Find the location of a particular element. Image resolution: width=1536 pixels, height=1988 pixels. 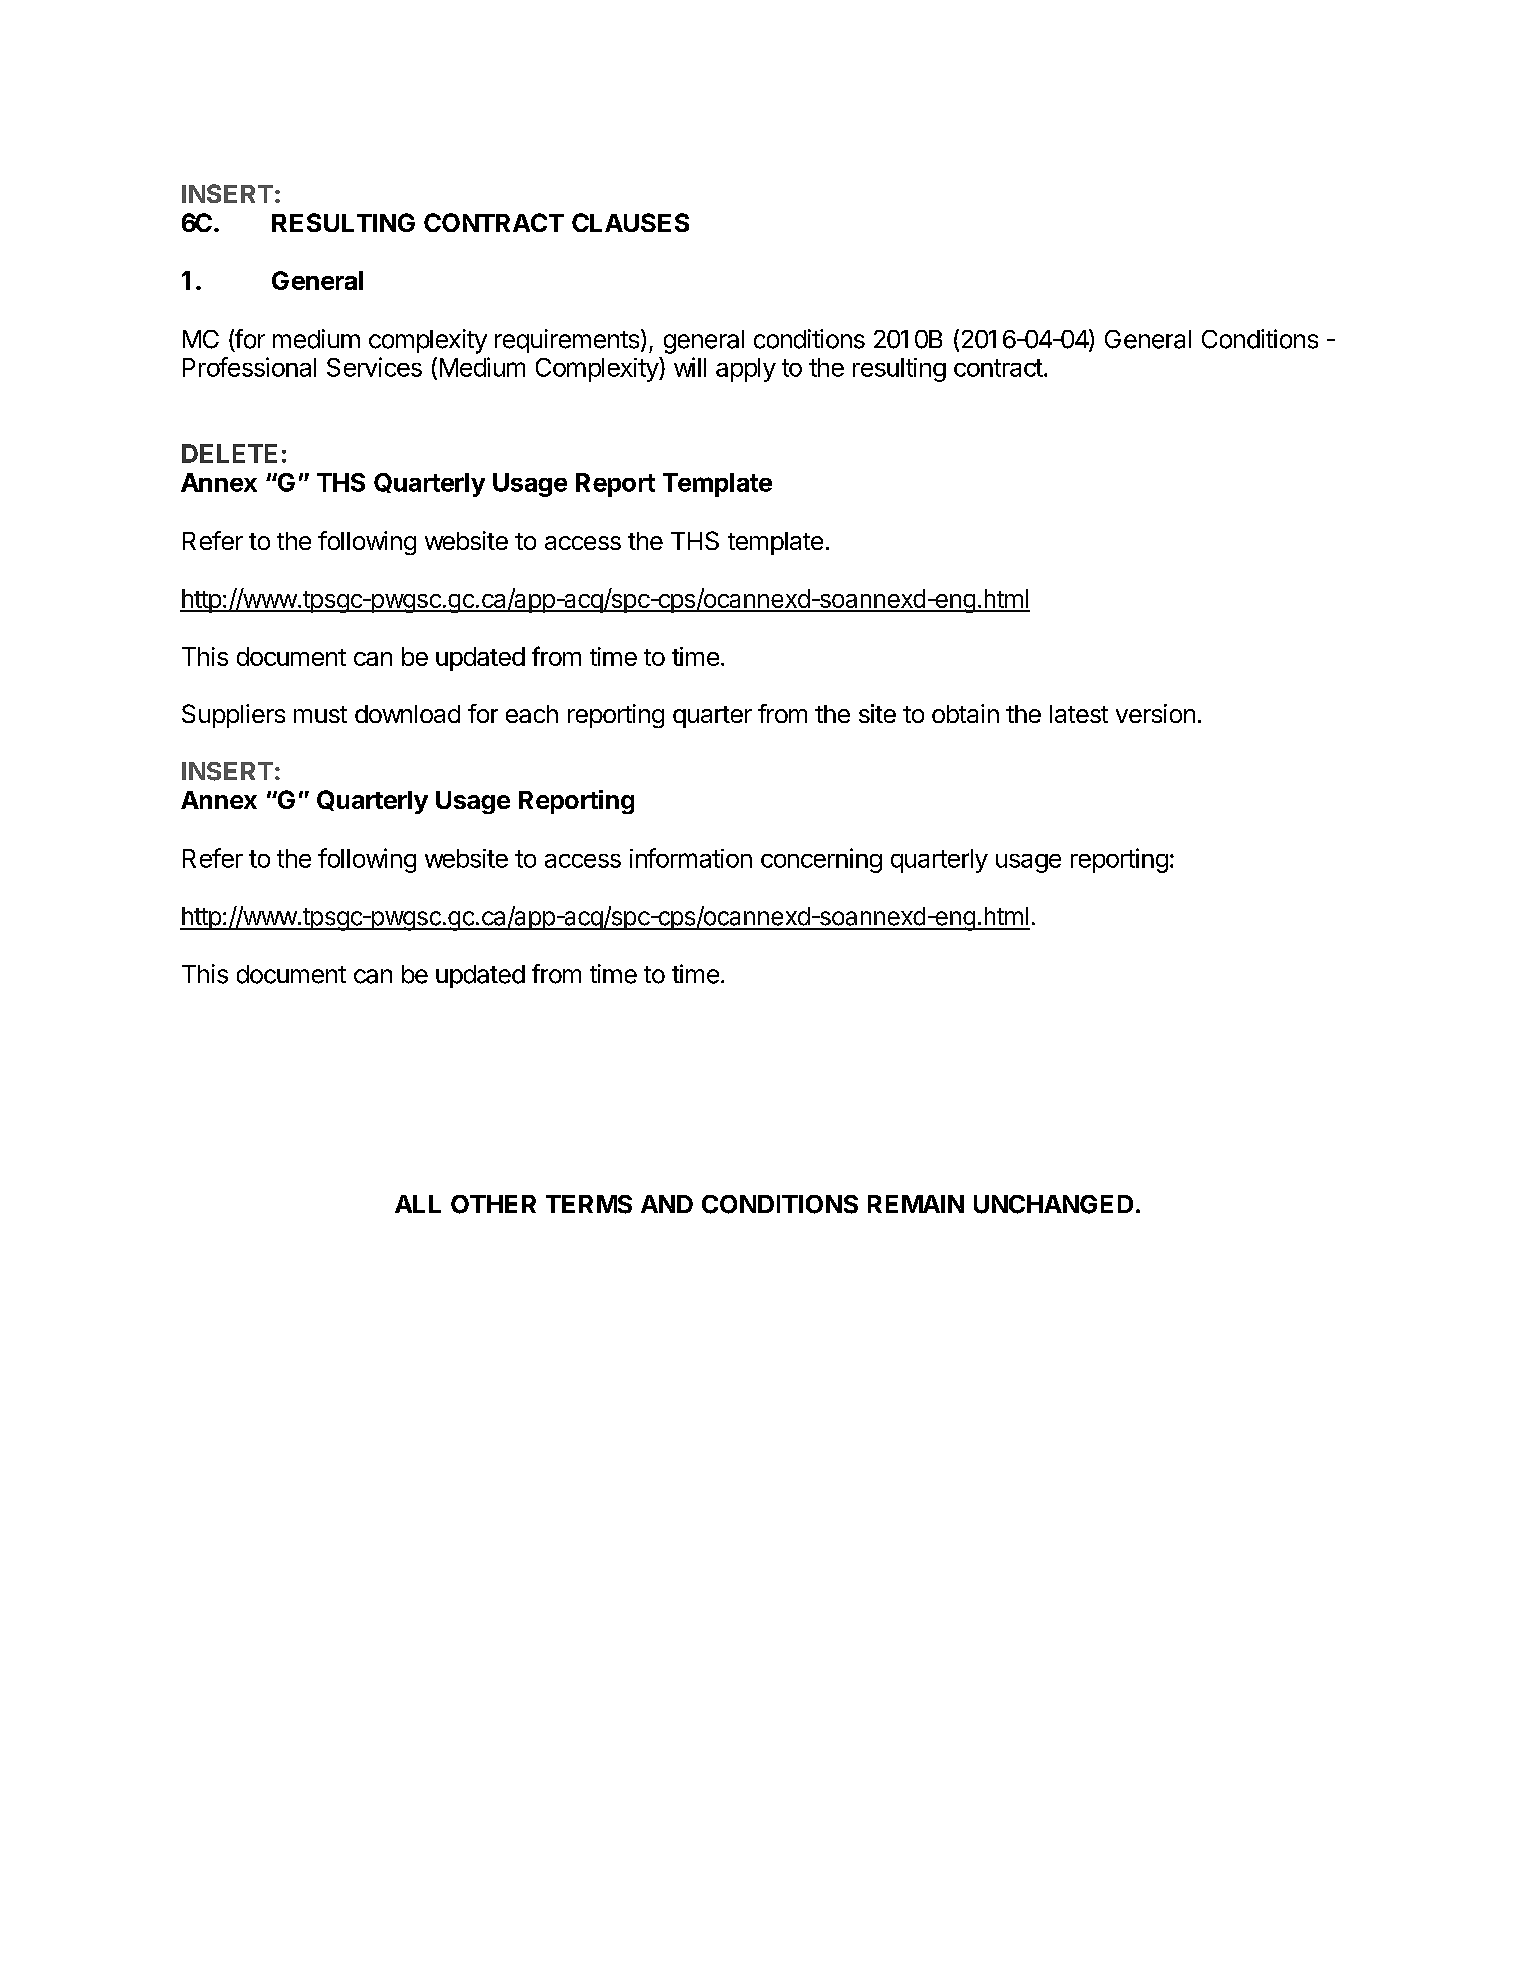

apply is located at coordinates (746, 370).
